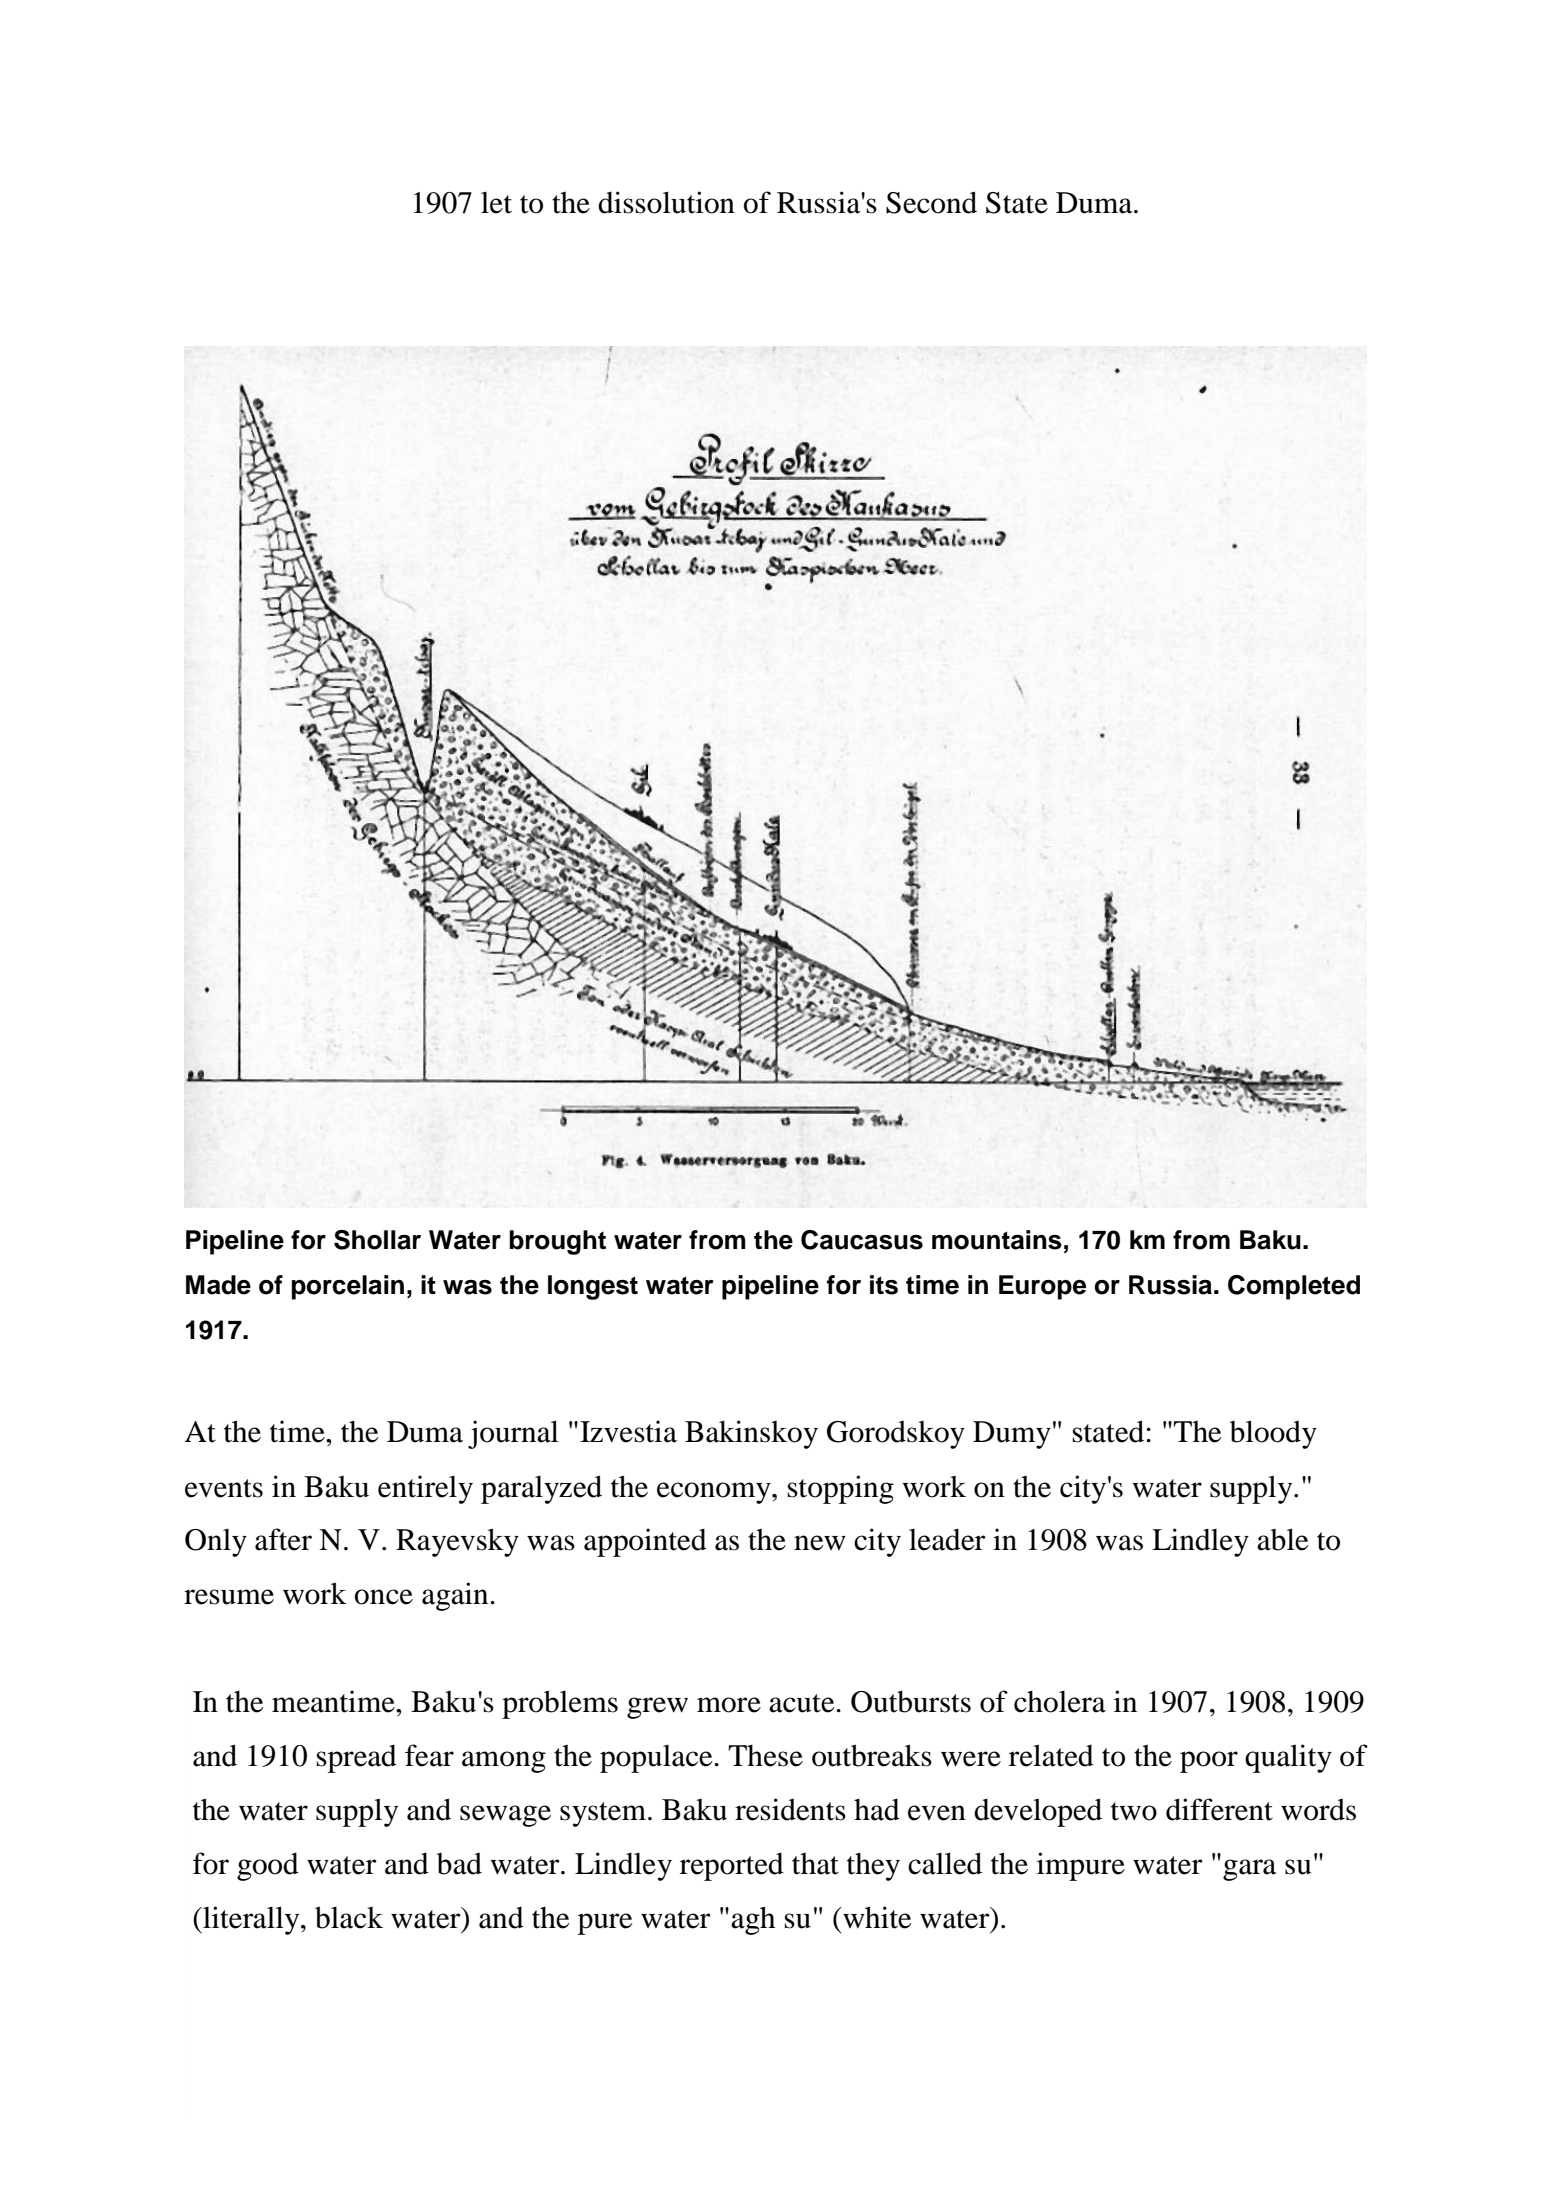 This document has height=2194, width=1551. What do you see at coordinates (1250, 1870) in the document?
I see `gara` at bounding box center [1250, 1870].
